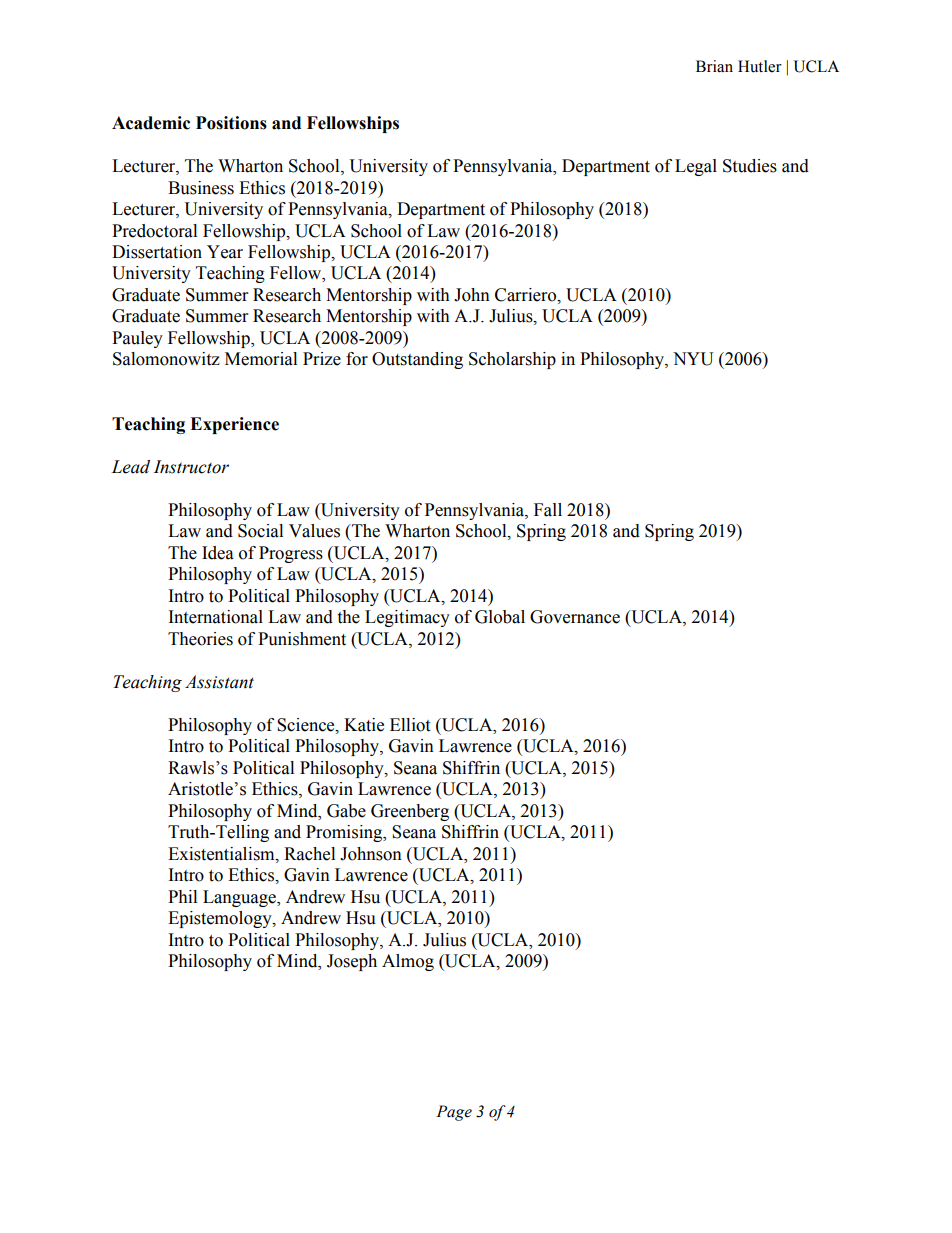  I want to click on Governance, so click(575, 617).
